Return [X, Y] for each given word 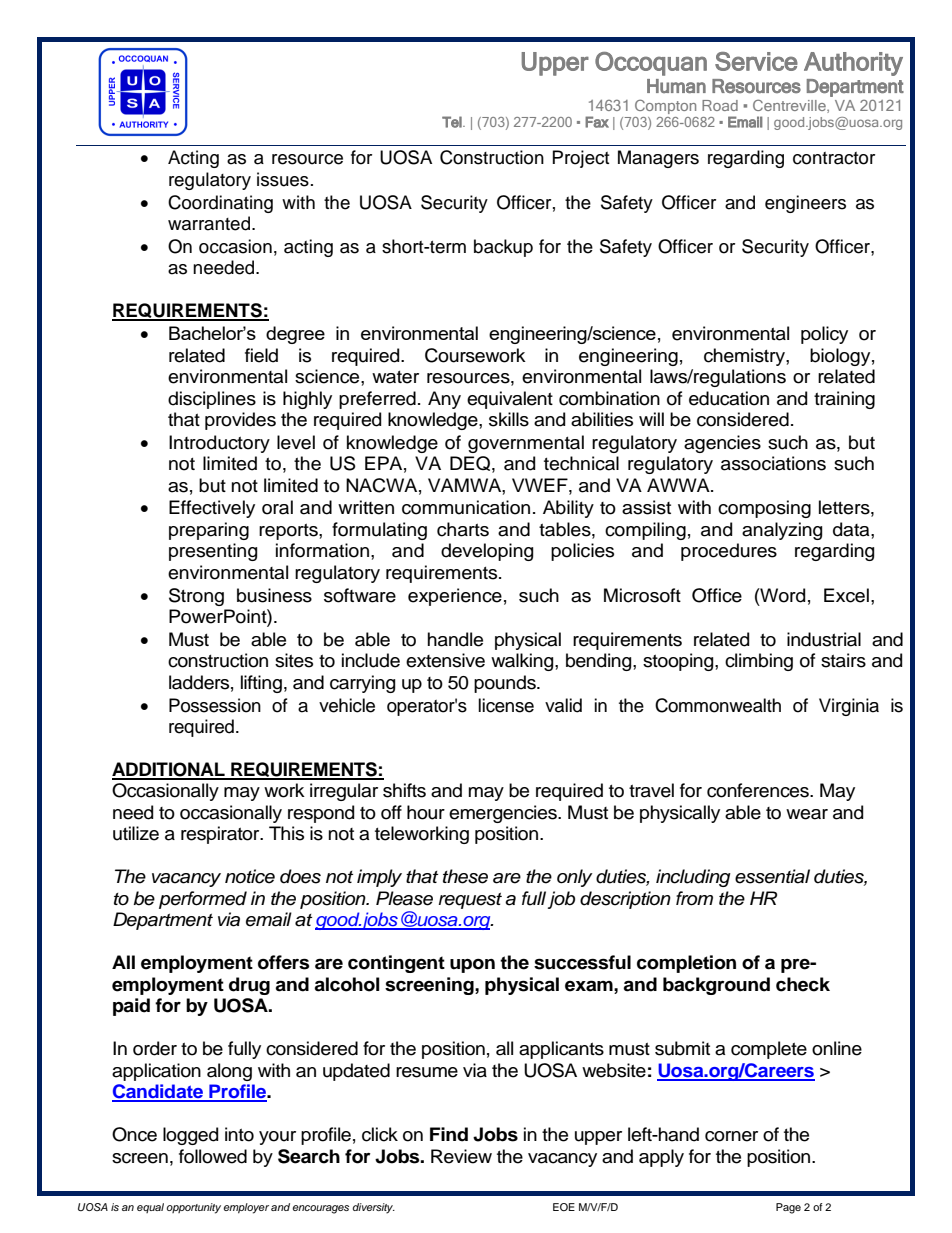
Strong [196, 597]
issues [283, 179]
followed [213, 1156]
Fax [597, 122]
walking [523, 662]
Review [461, 1156]
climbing [759, 662]
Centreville [790, 106]
